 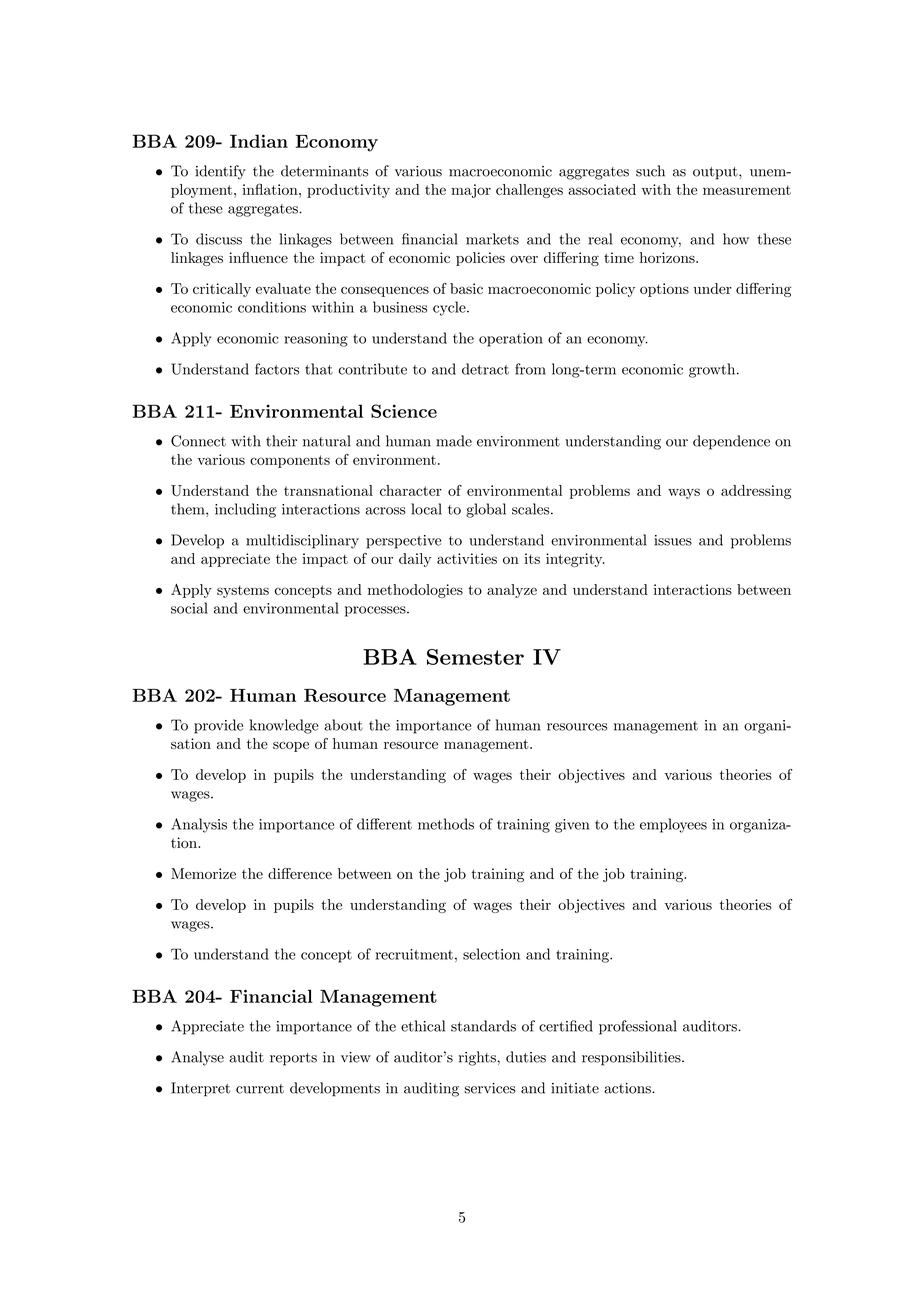 I want to click on identify, so click(x=220, y=172).
